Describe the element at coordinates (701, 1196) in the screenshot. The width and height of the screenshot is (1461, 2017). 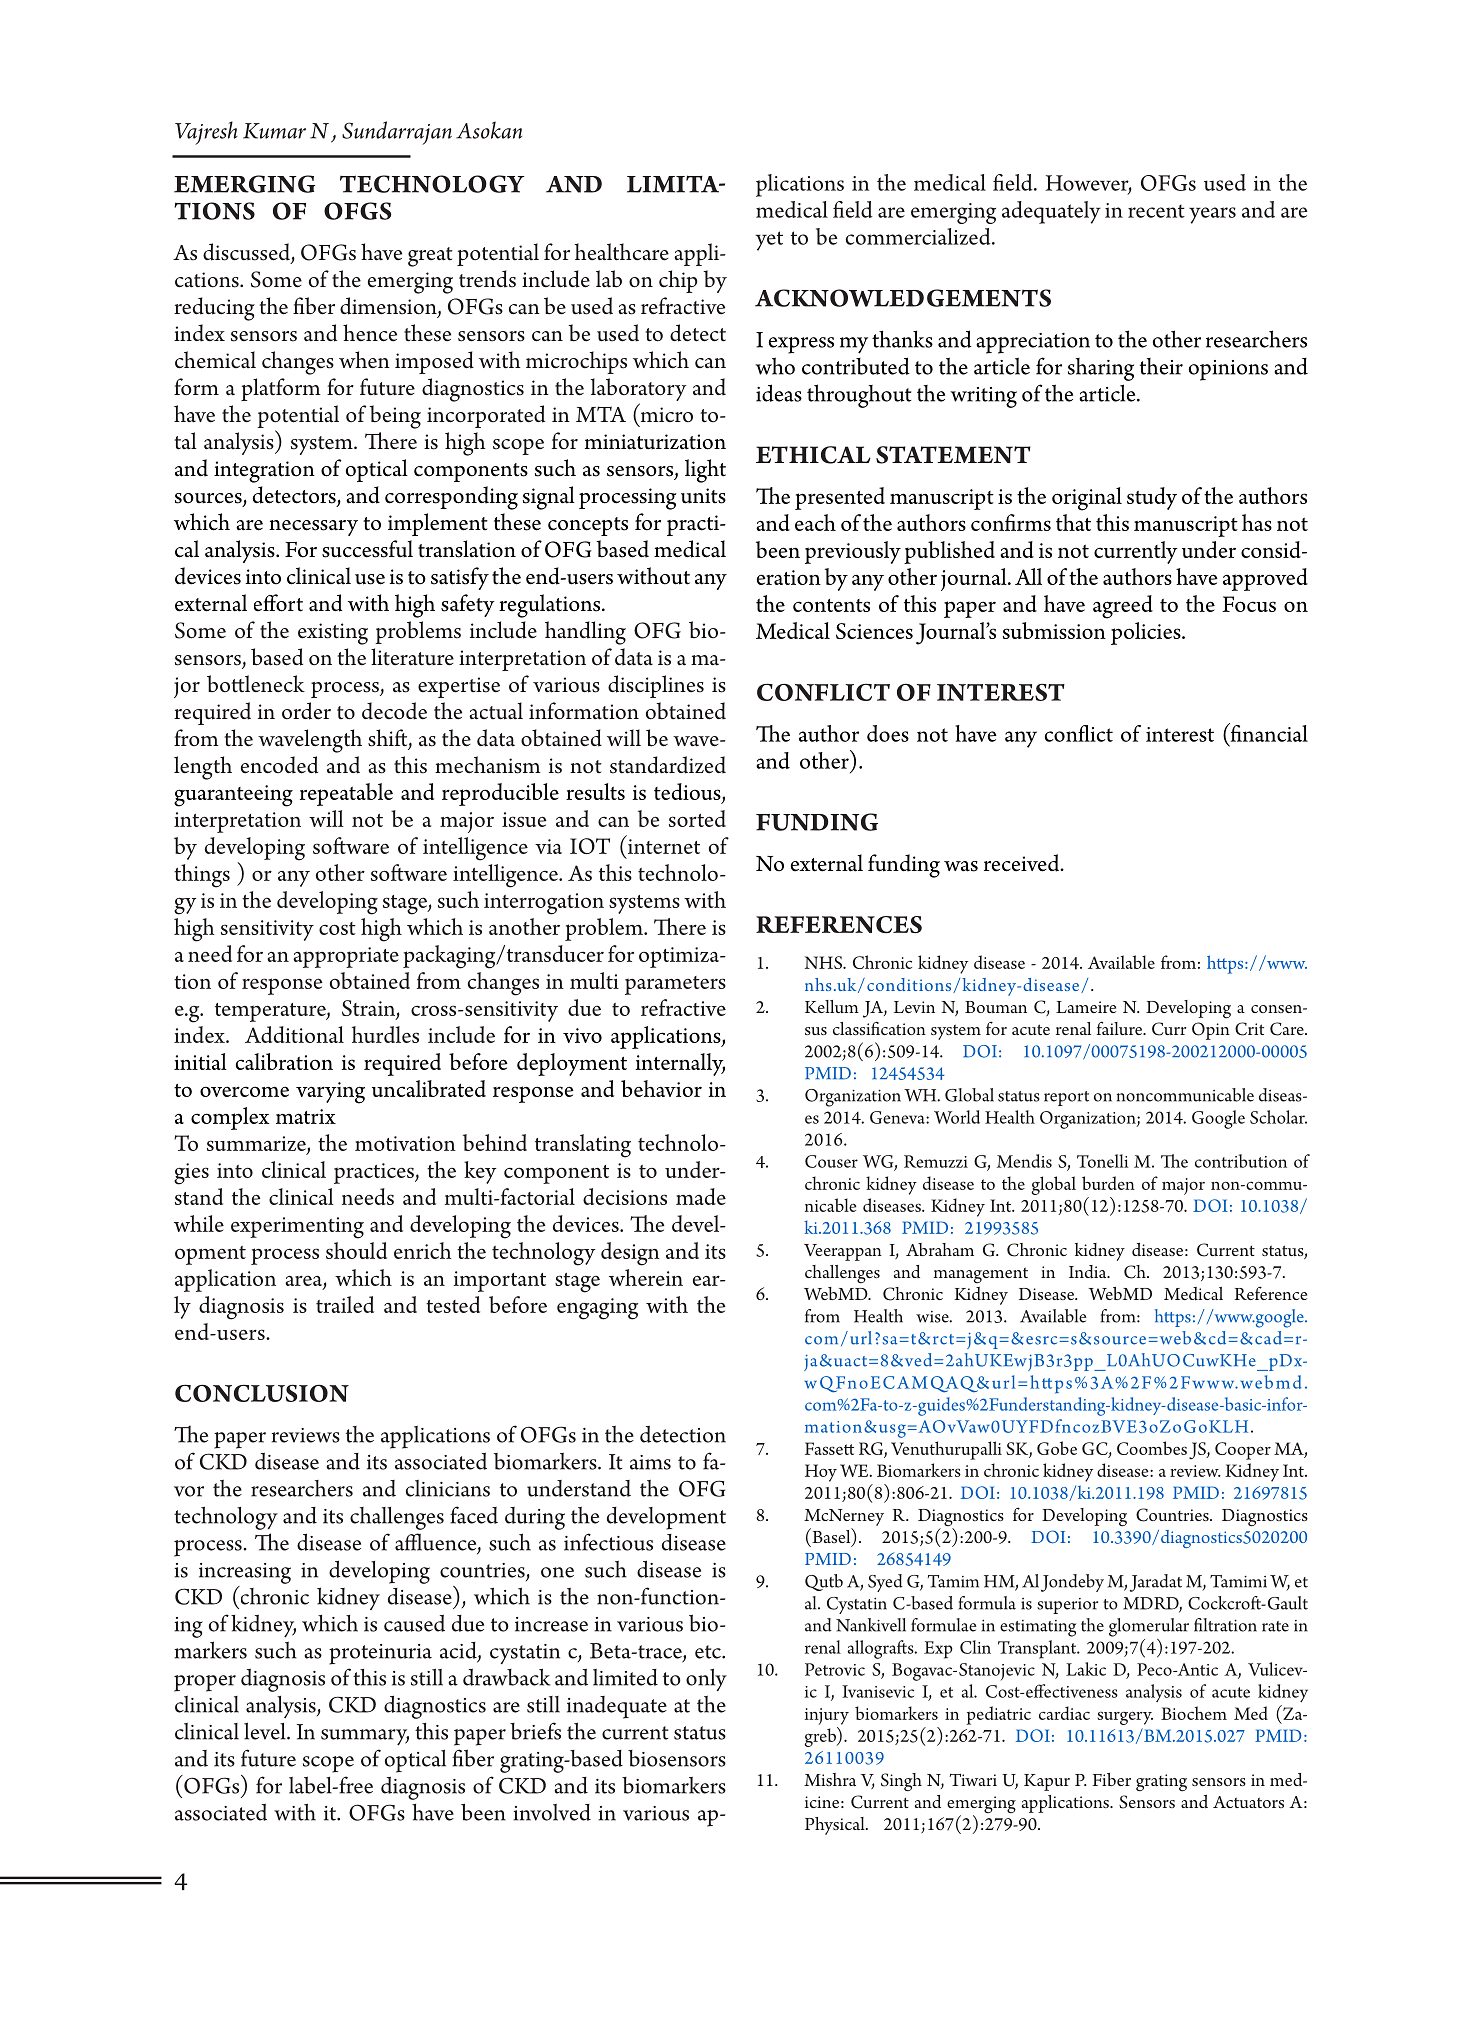
I see `made` at that location.
